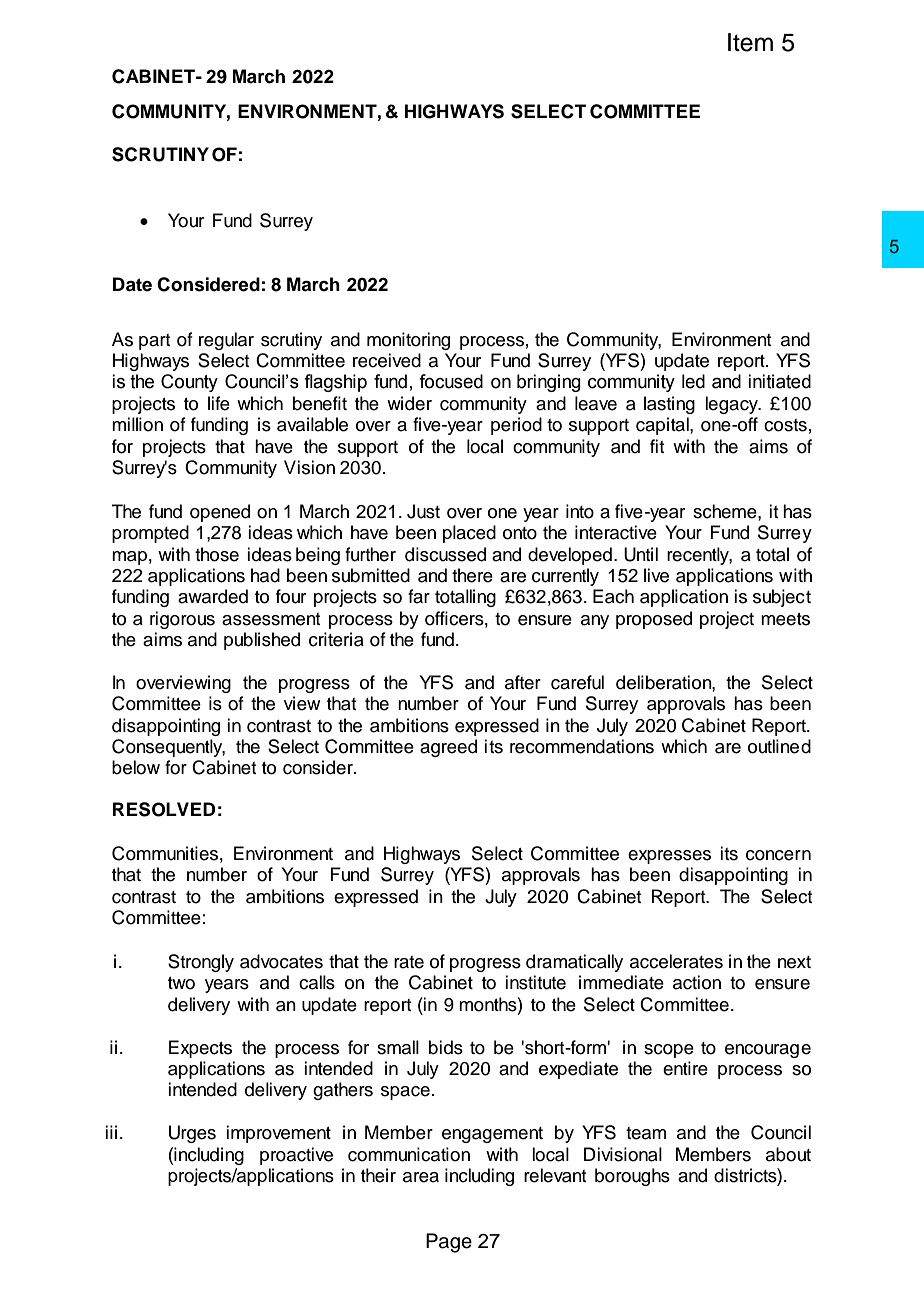 The width and height of the page is (924, 1308). Describe the element at coordinates (449, 1243) in the page. I see `Page` at that location.
